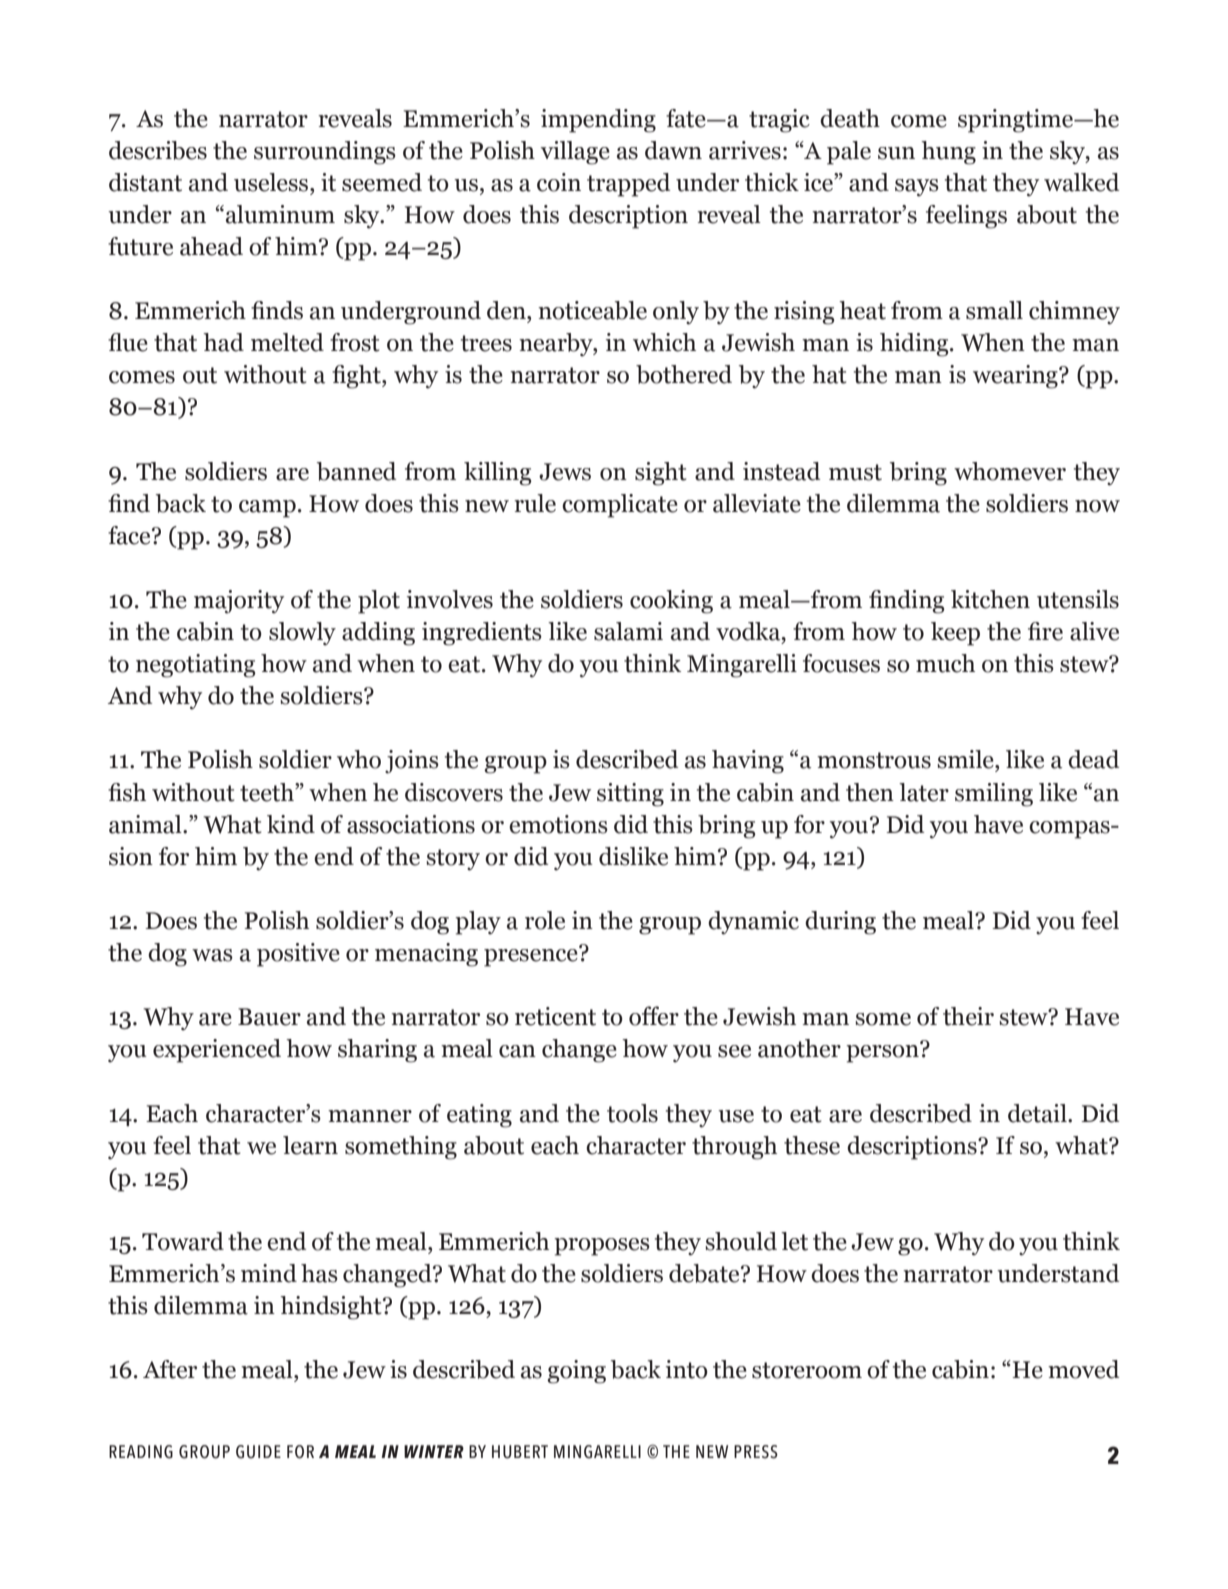 The height and width of the page is (1589, 1228). Describe the element at coordinates (576, 1372) in the page. I see `going` at that location.
